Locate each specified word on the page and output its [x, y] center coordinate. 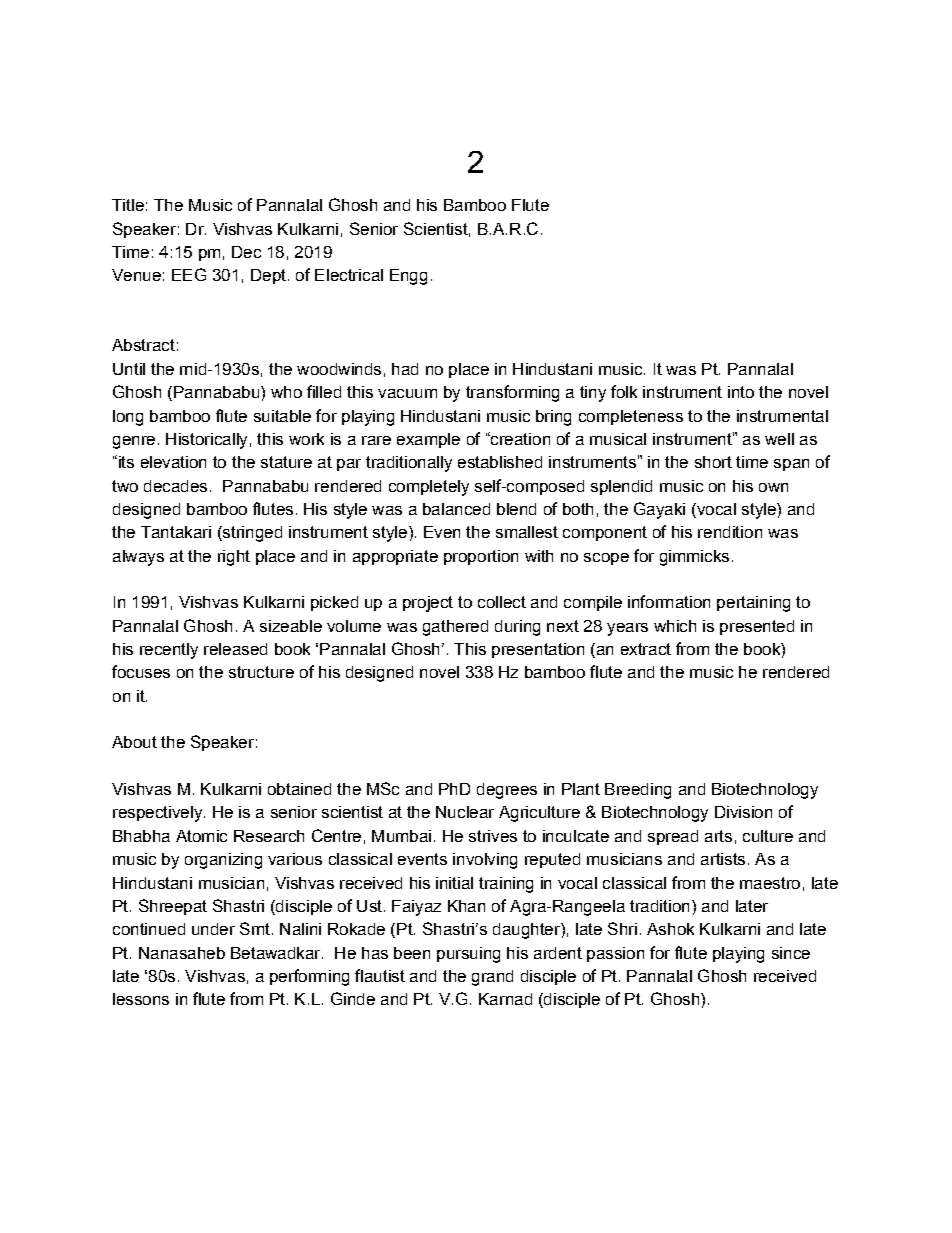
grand [492, 978]
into [741, 392]
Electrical [349, 275]
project [428, 604]
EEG [189, 274]
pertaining [753, 604]
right [234, 558]
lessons [141, 999]
